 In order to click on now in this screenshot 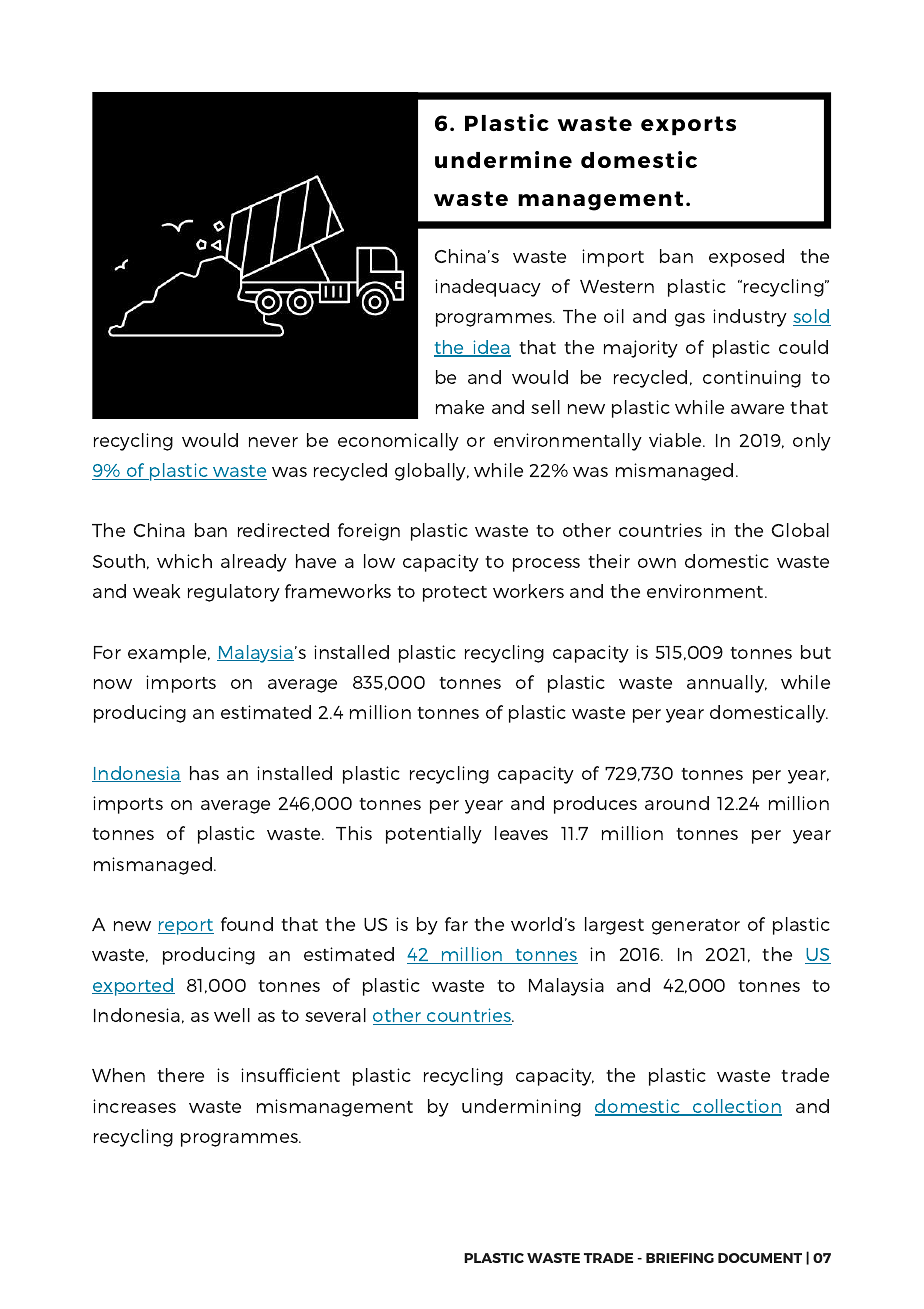, I will do `click(113, 684)`.
